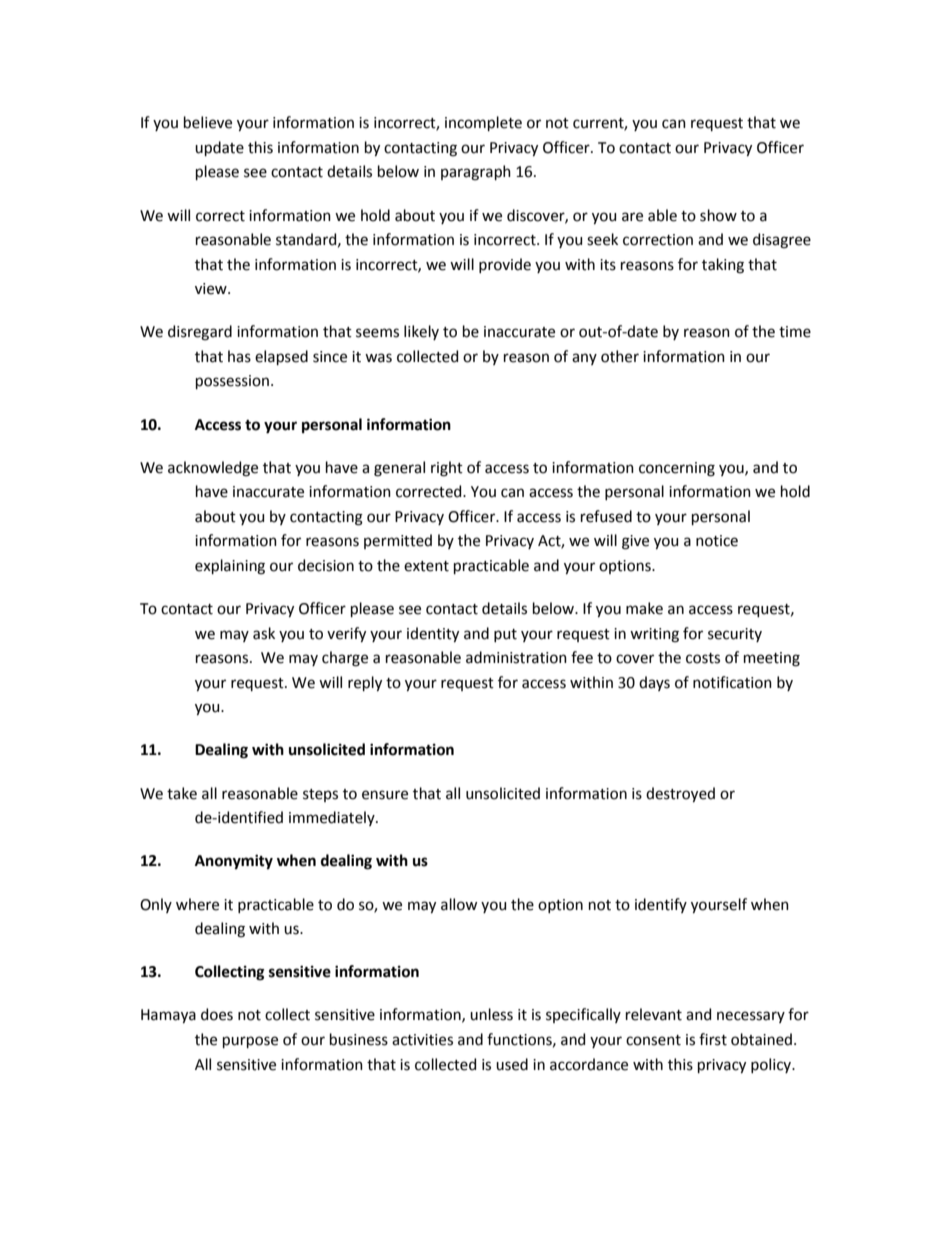  What do you see at coordinates (735, 635) in the page?
I see `security` at bounding box center [735, 635].
